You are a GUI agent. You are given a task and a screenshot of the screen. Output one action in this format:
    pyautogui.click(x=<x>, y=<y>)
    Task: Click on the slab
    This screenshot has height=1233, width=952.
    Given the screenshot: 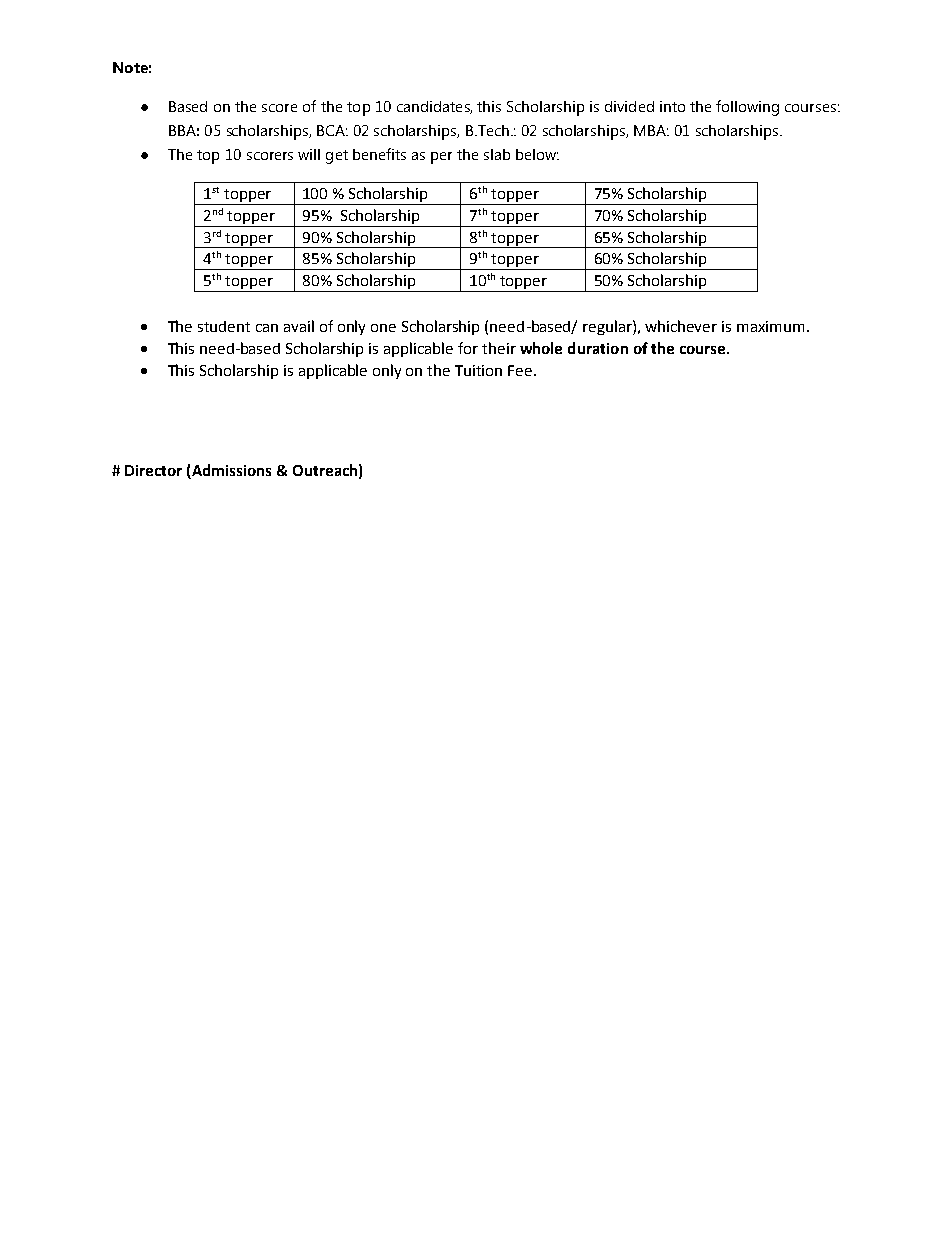 What is the action you would take?
    pyautogui.click(x=497, y=154)
